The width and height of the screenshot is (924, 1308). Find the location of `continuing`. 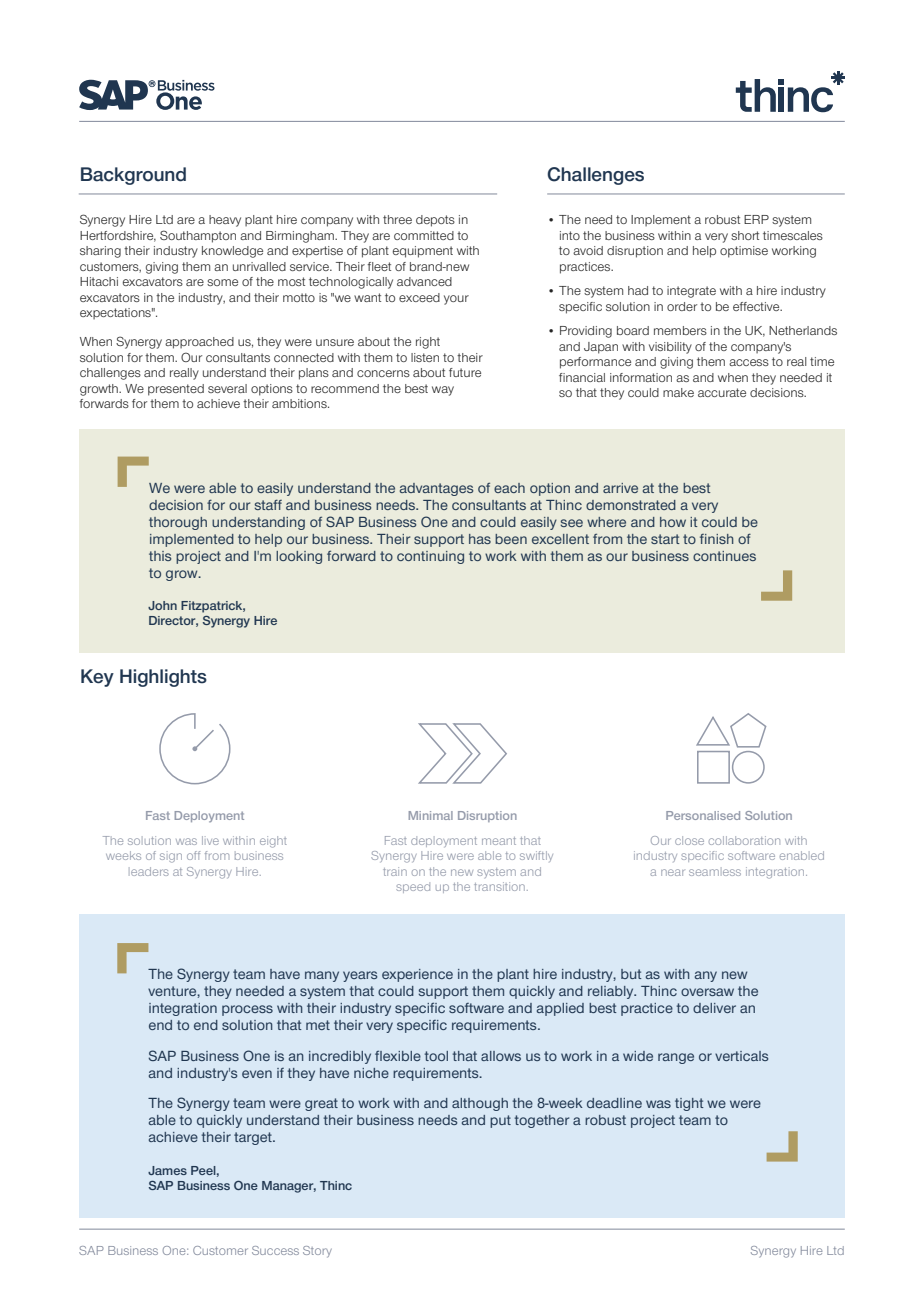

continuing is located at coordinates (430, 557).
